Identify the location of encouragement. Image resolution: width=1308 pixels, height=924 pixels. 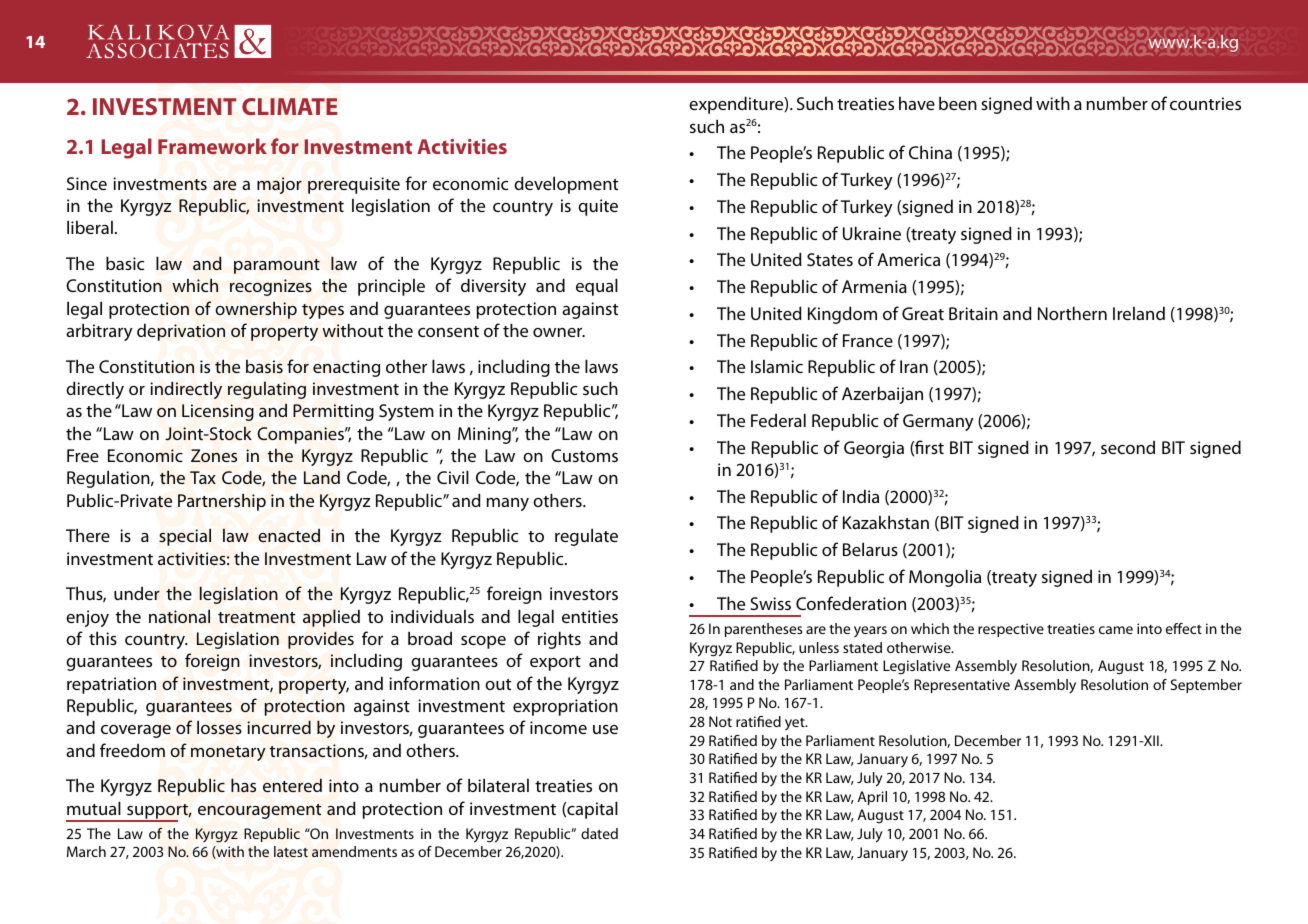
(260, 811).
